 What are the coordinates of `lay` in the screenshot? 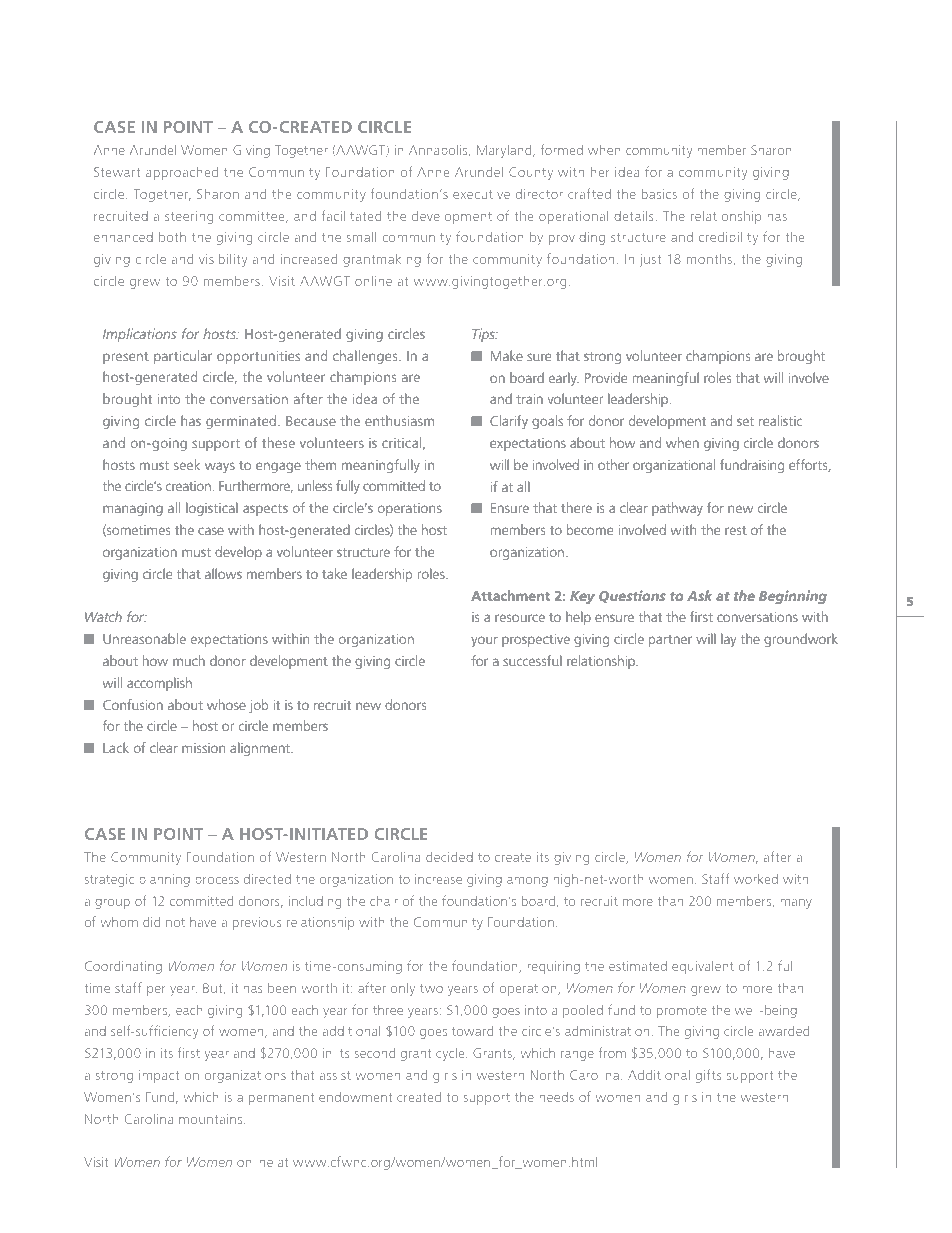 It's located at (728, 640).
